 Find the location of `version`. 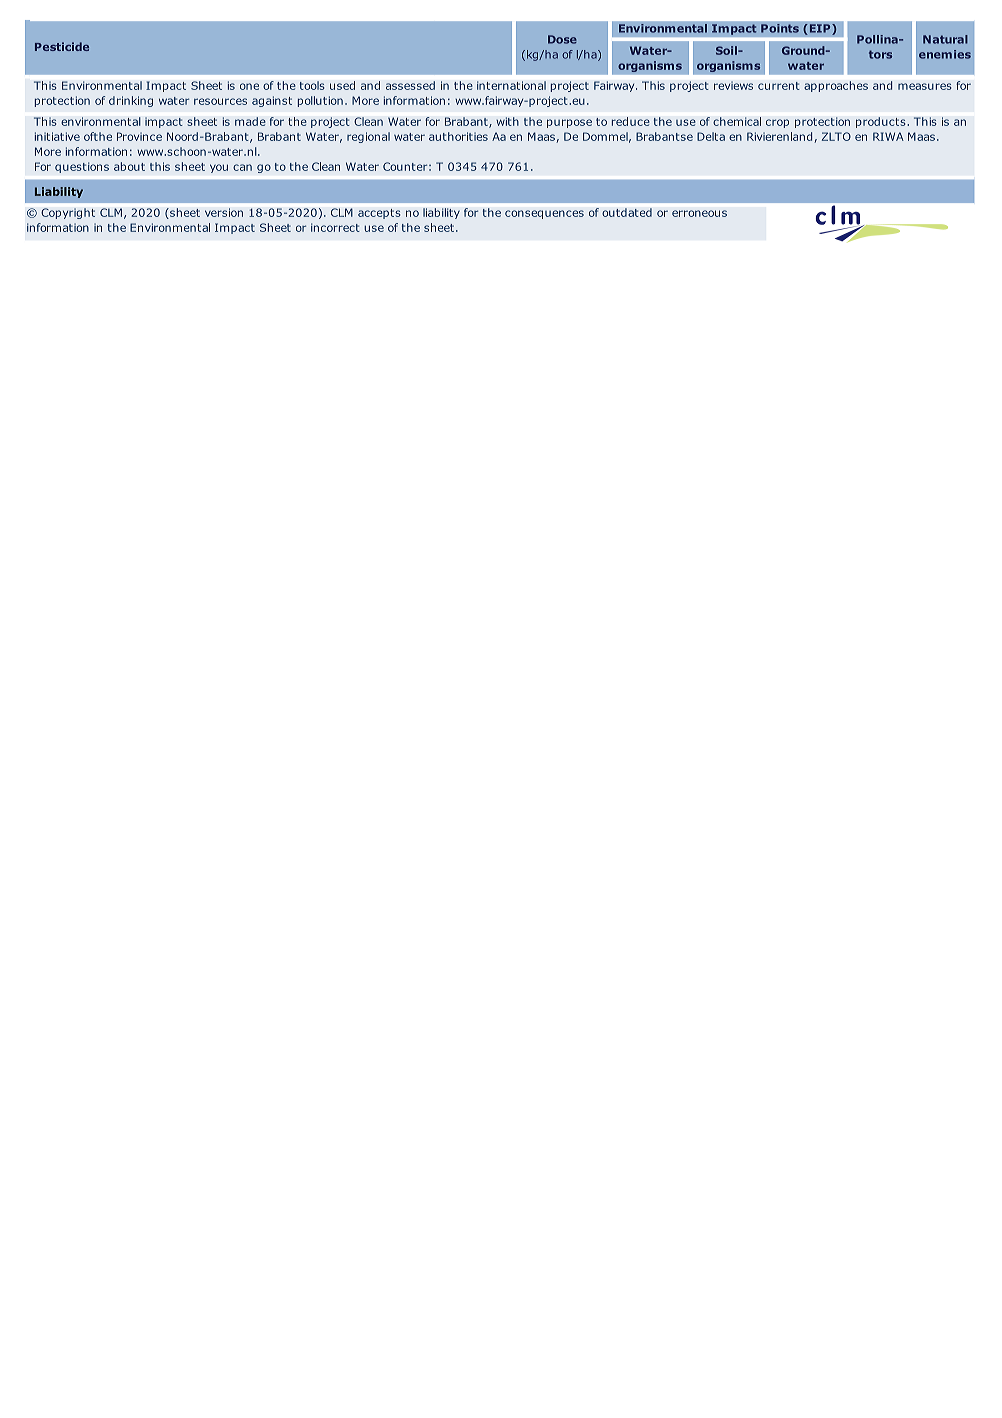

version is located at coordinates (224, 212).
